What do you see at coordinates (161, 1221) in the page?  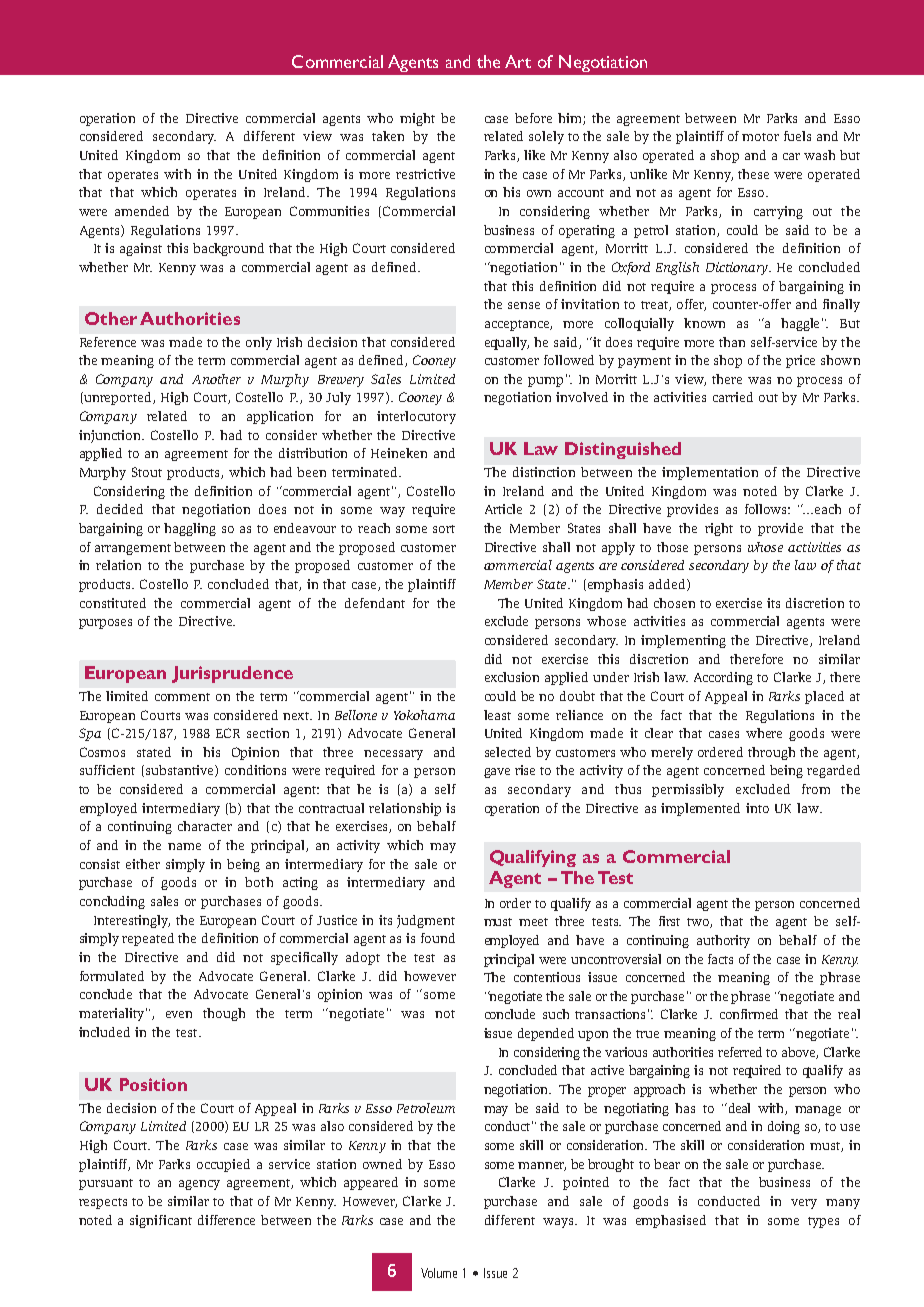 I see `significant` at bounding box center [161, 1221].
